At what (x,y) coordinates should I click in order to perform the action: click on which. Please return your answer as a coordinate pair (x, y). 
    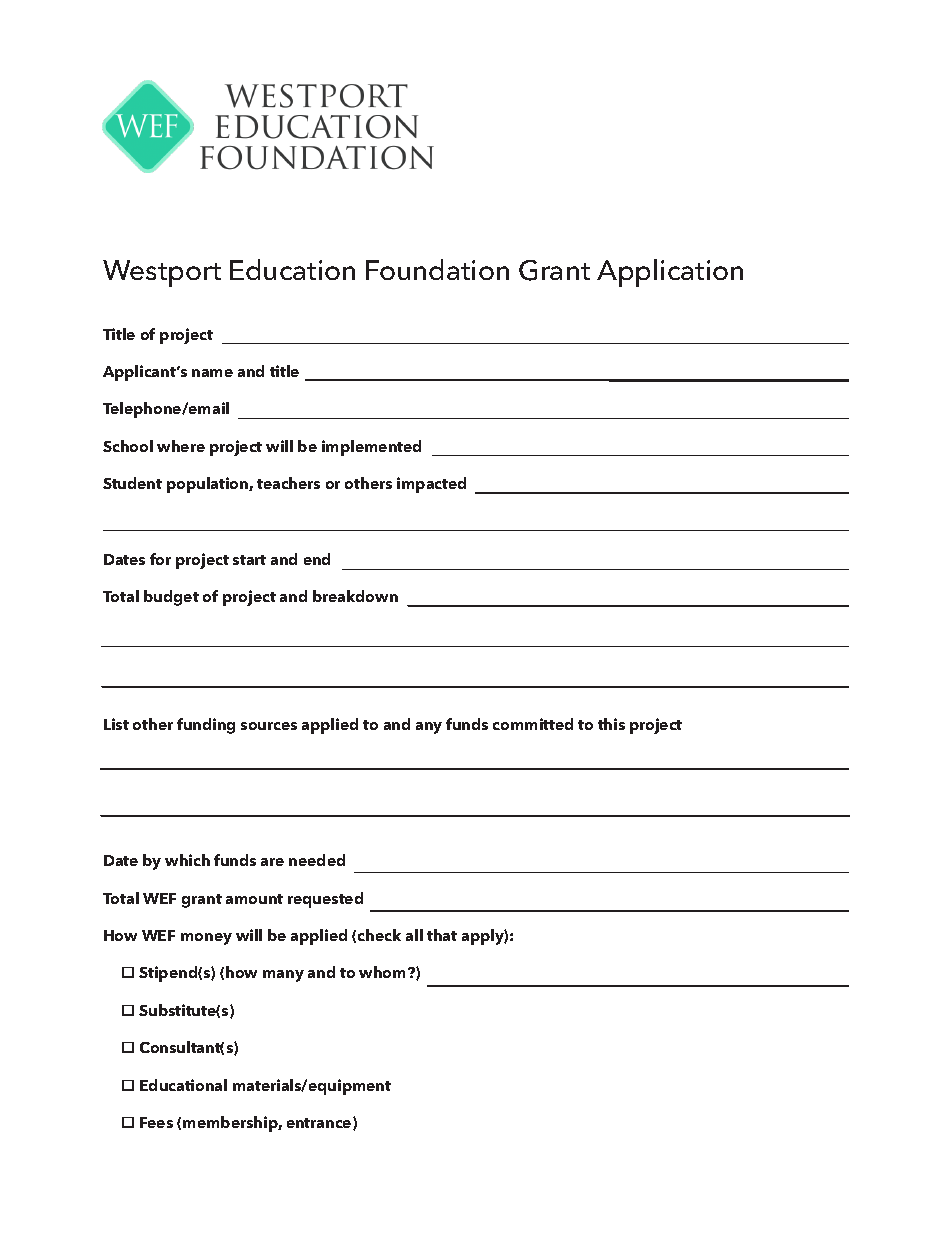
    Looking at the image, I should click on (187, 860).
